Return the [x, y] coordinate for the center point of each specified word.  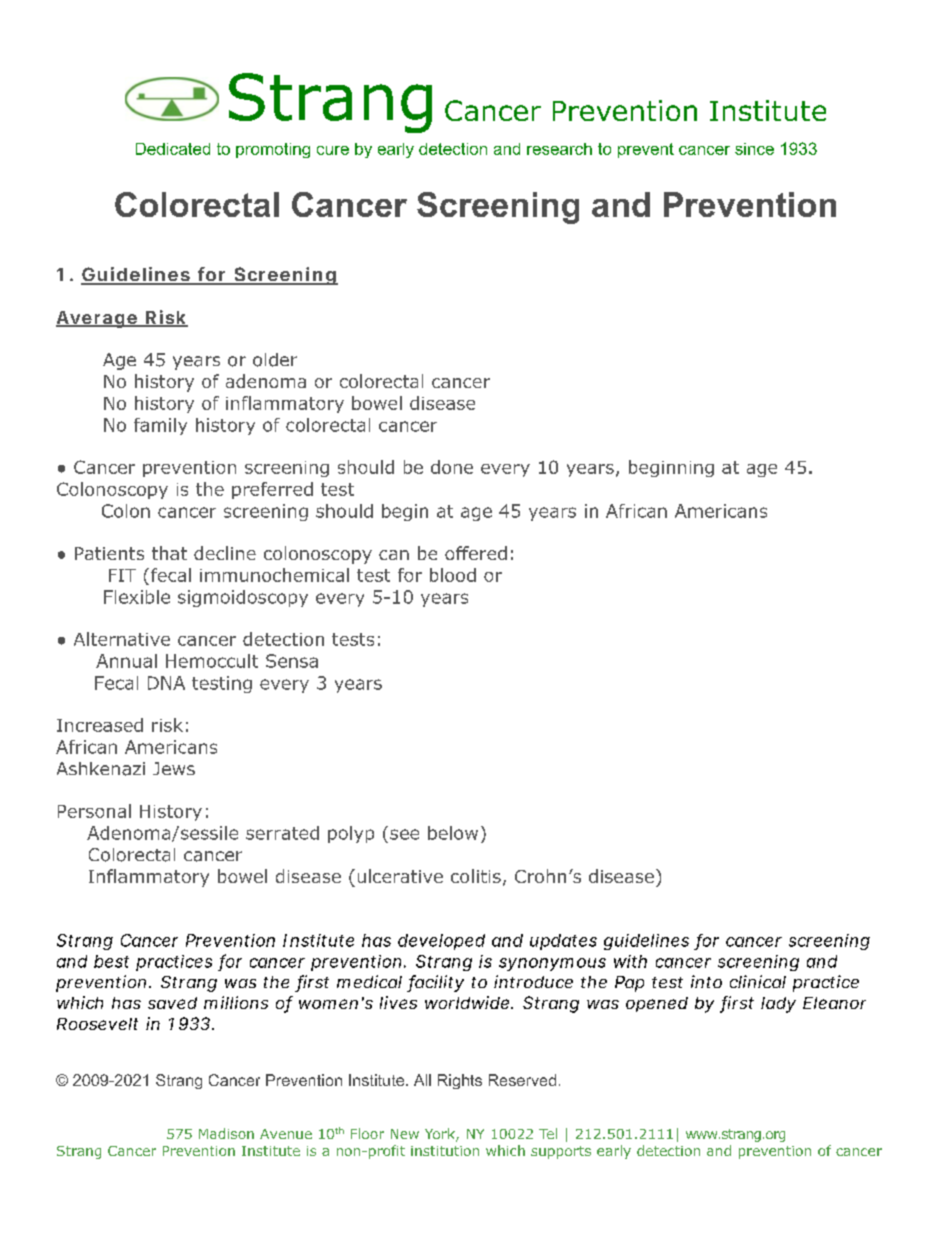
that [169, 553]
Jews [174, 768]
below [453, 833]
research [559, 149]
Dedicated [173, 149]
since [754, 149]
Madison [226, 1133]
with [630, 961]
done [452, 467]
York [441, 1135]
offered [476, 553]
